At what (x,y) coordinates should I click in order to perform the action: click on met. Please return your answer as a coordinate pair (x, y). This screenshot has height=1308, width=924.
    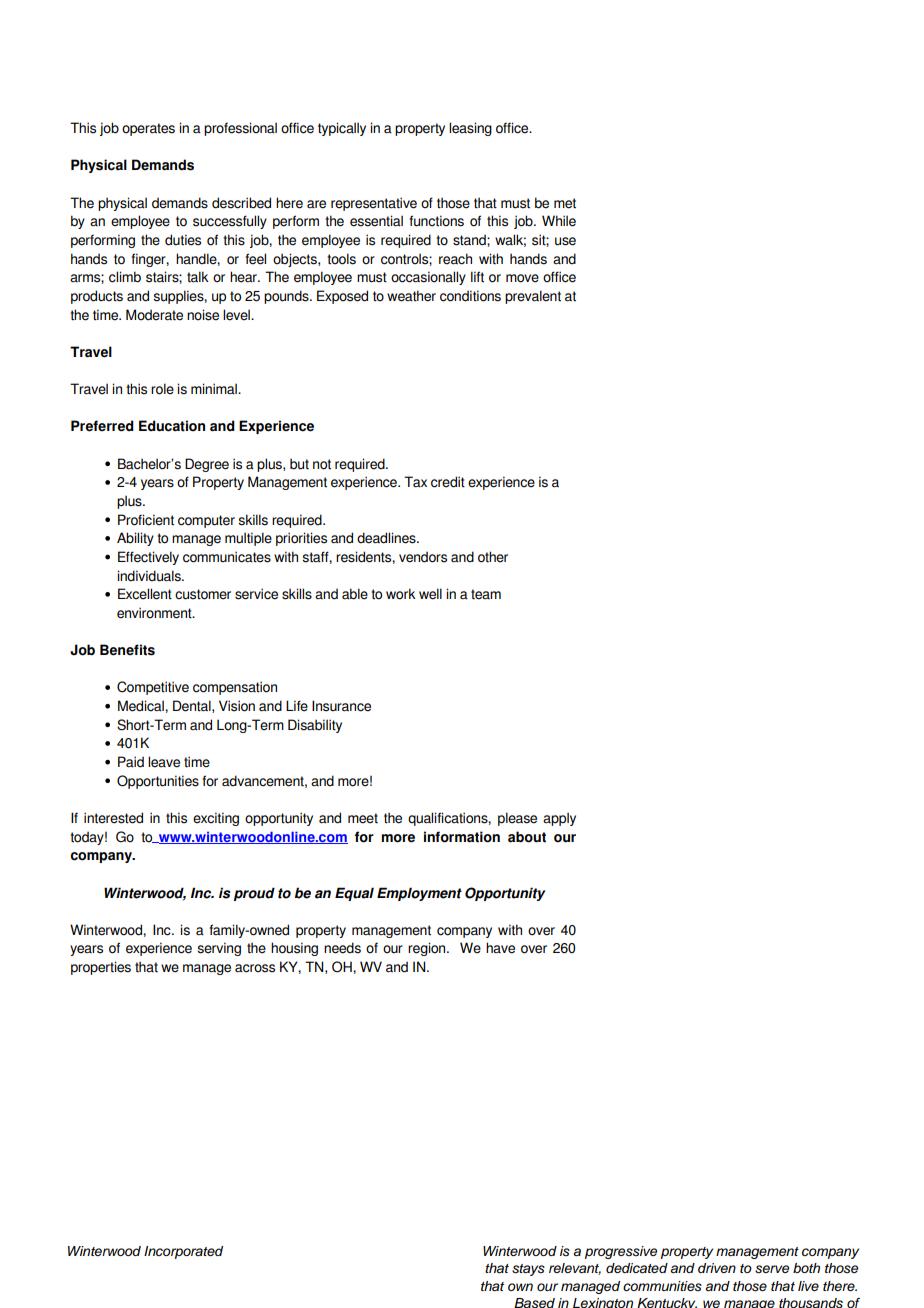
    Looking at the image, I should click on (565, 203).
